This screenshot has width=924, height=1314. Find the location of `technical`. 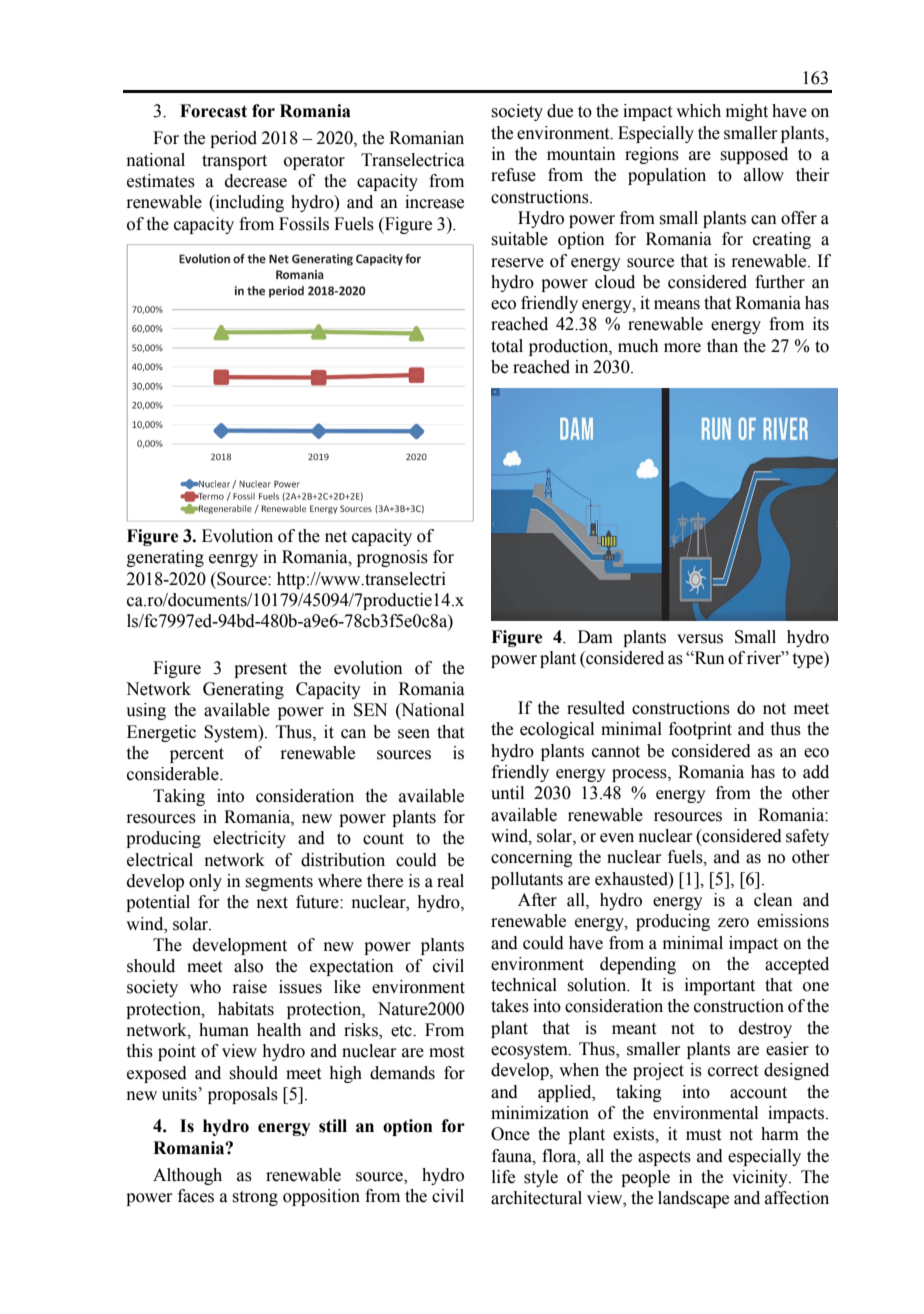

technical is located at coordinates (524, 985).
